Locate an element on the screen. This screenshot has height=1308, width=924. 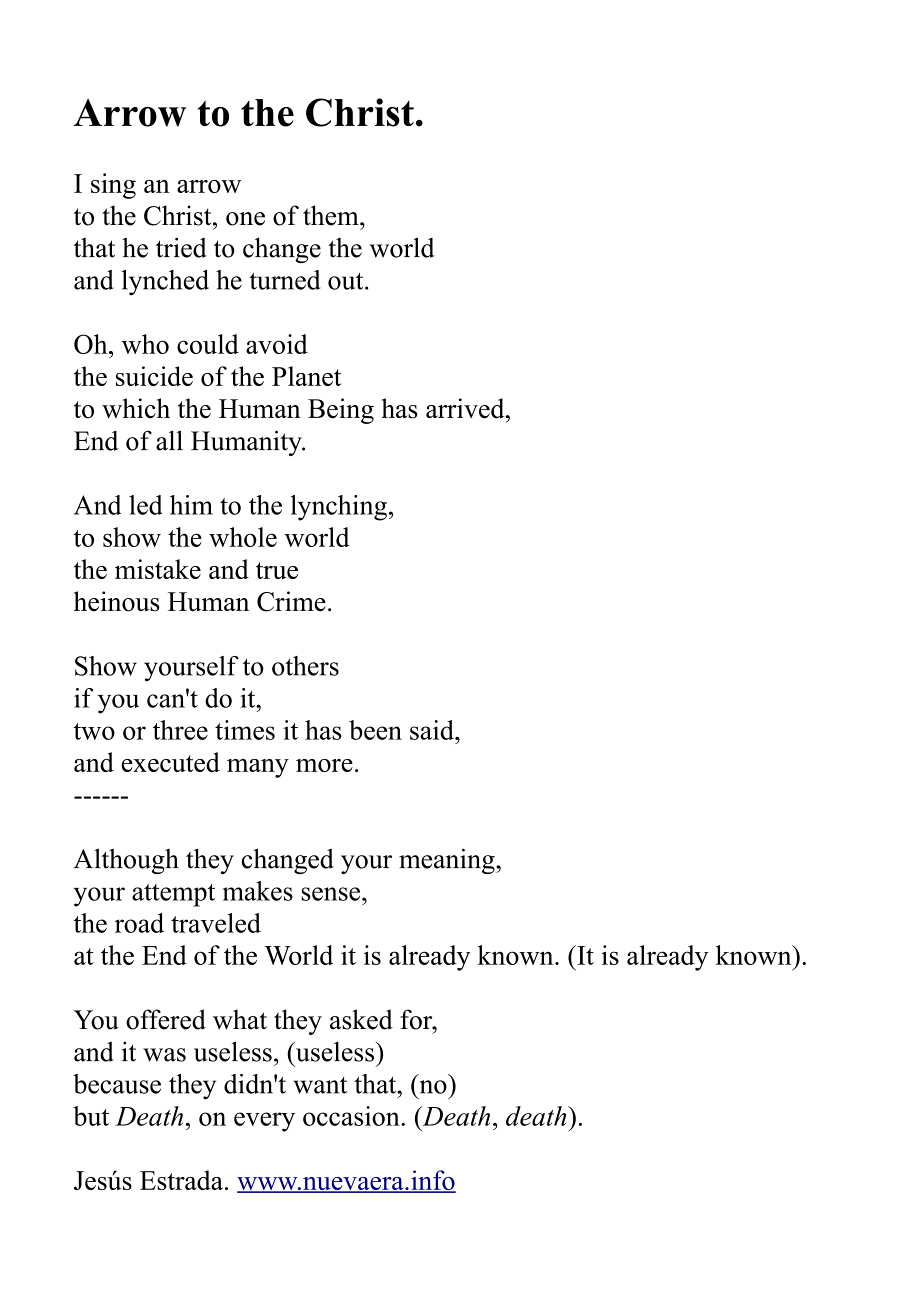
Being is located at coordinates (341, 411).
